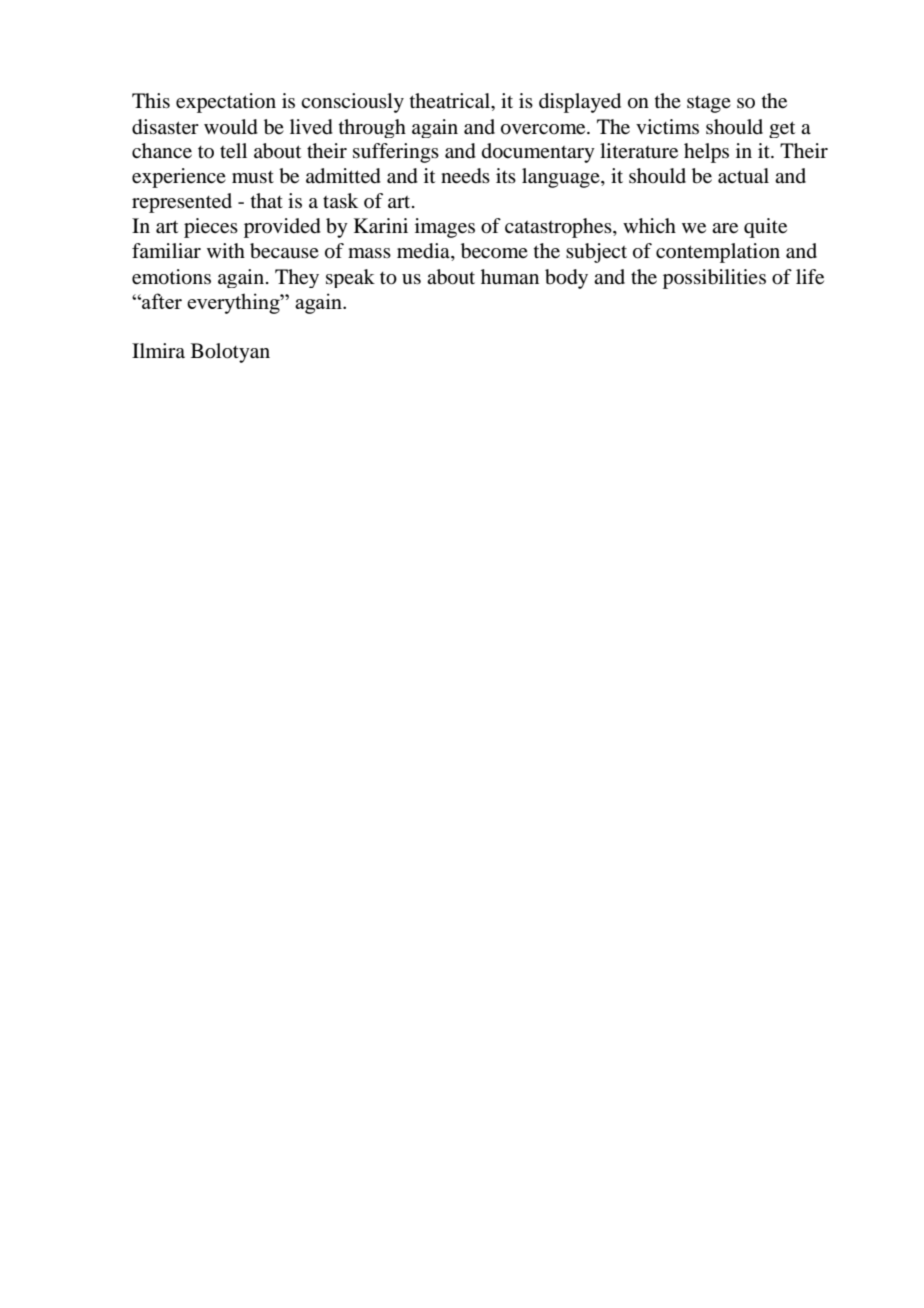  I want to click on theatrical, so click(451, 101).
